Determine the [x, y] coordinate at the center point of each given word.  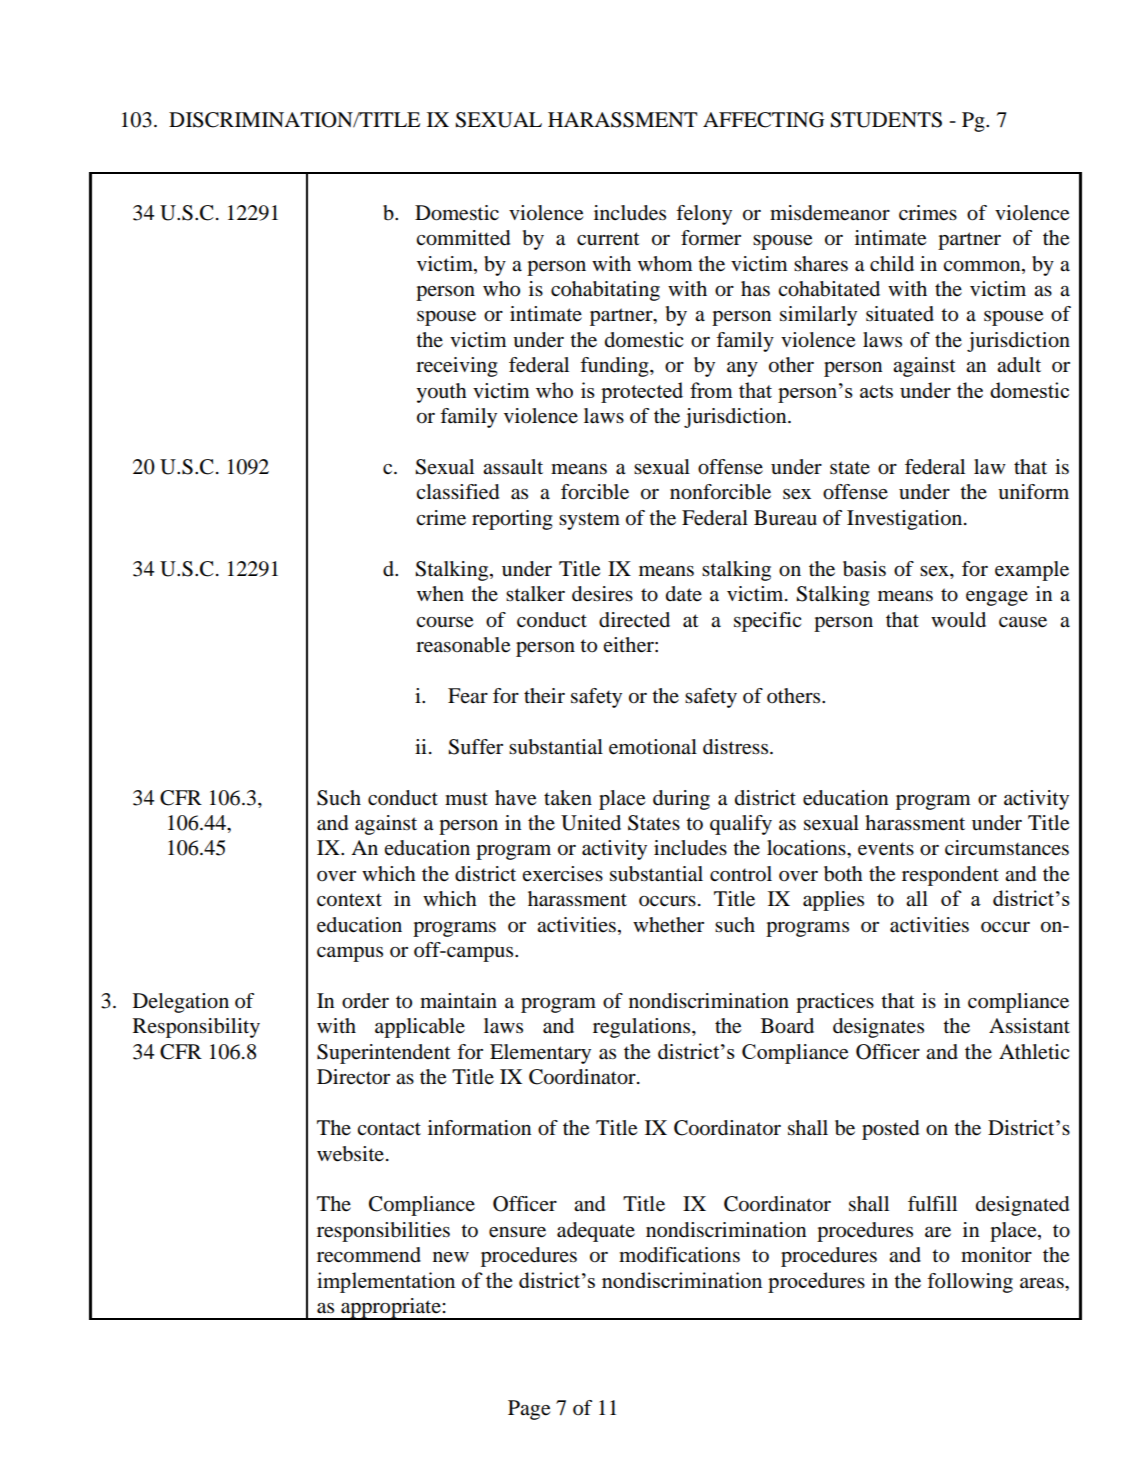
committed [463, 238]
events [886, 849]
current [608, 239]
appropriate [391, 1309]
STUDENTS [886, 120]
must [466, 799]
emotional [653, 747]
